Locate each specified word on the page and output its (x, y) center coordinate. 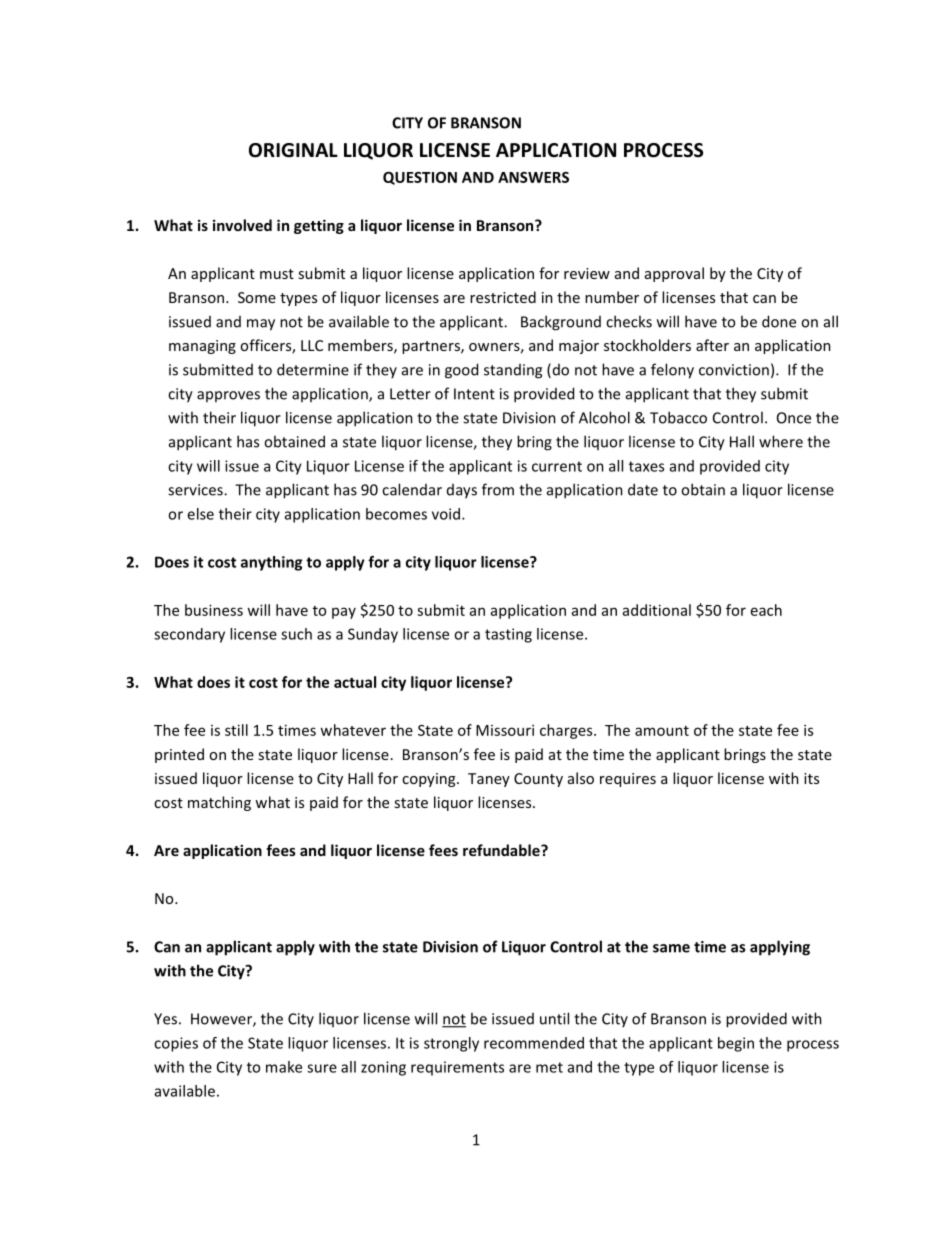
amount (662, 731)
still (236, 730)
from (498, 489)
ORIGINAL (293, 150)
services (196, 490)
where (781, 441)
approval (674, 274)
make (284, 1067)
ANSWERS (533, 177)
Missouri (505, 730)
